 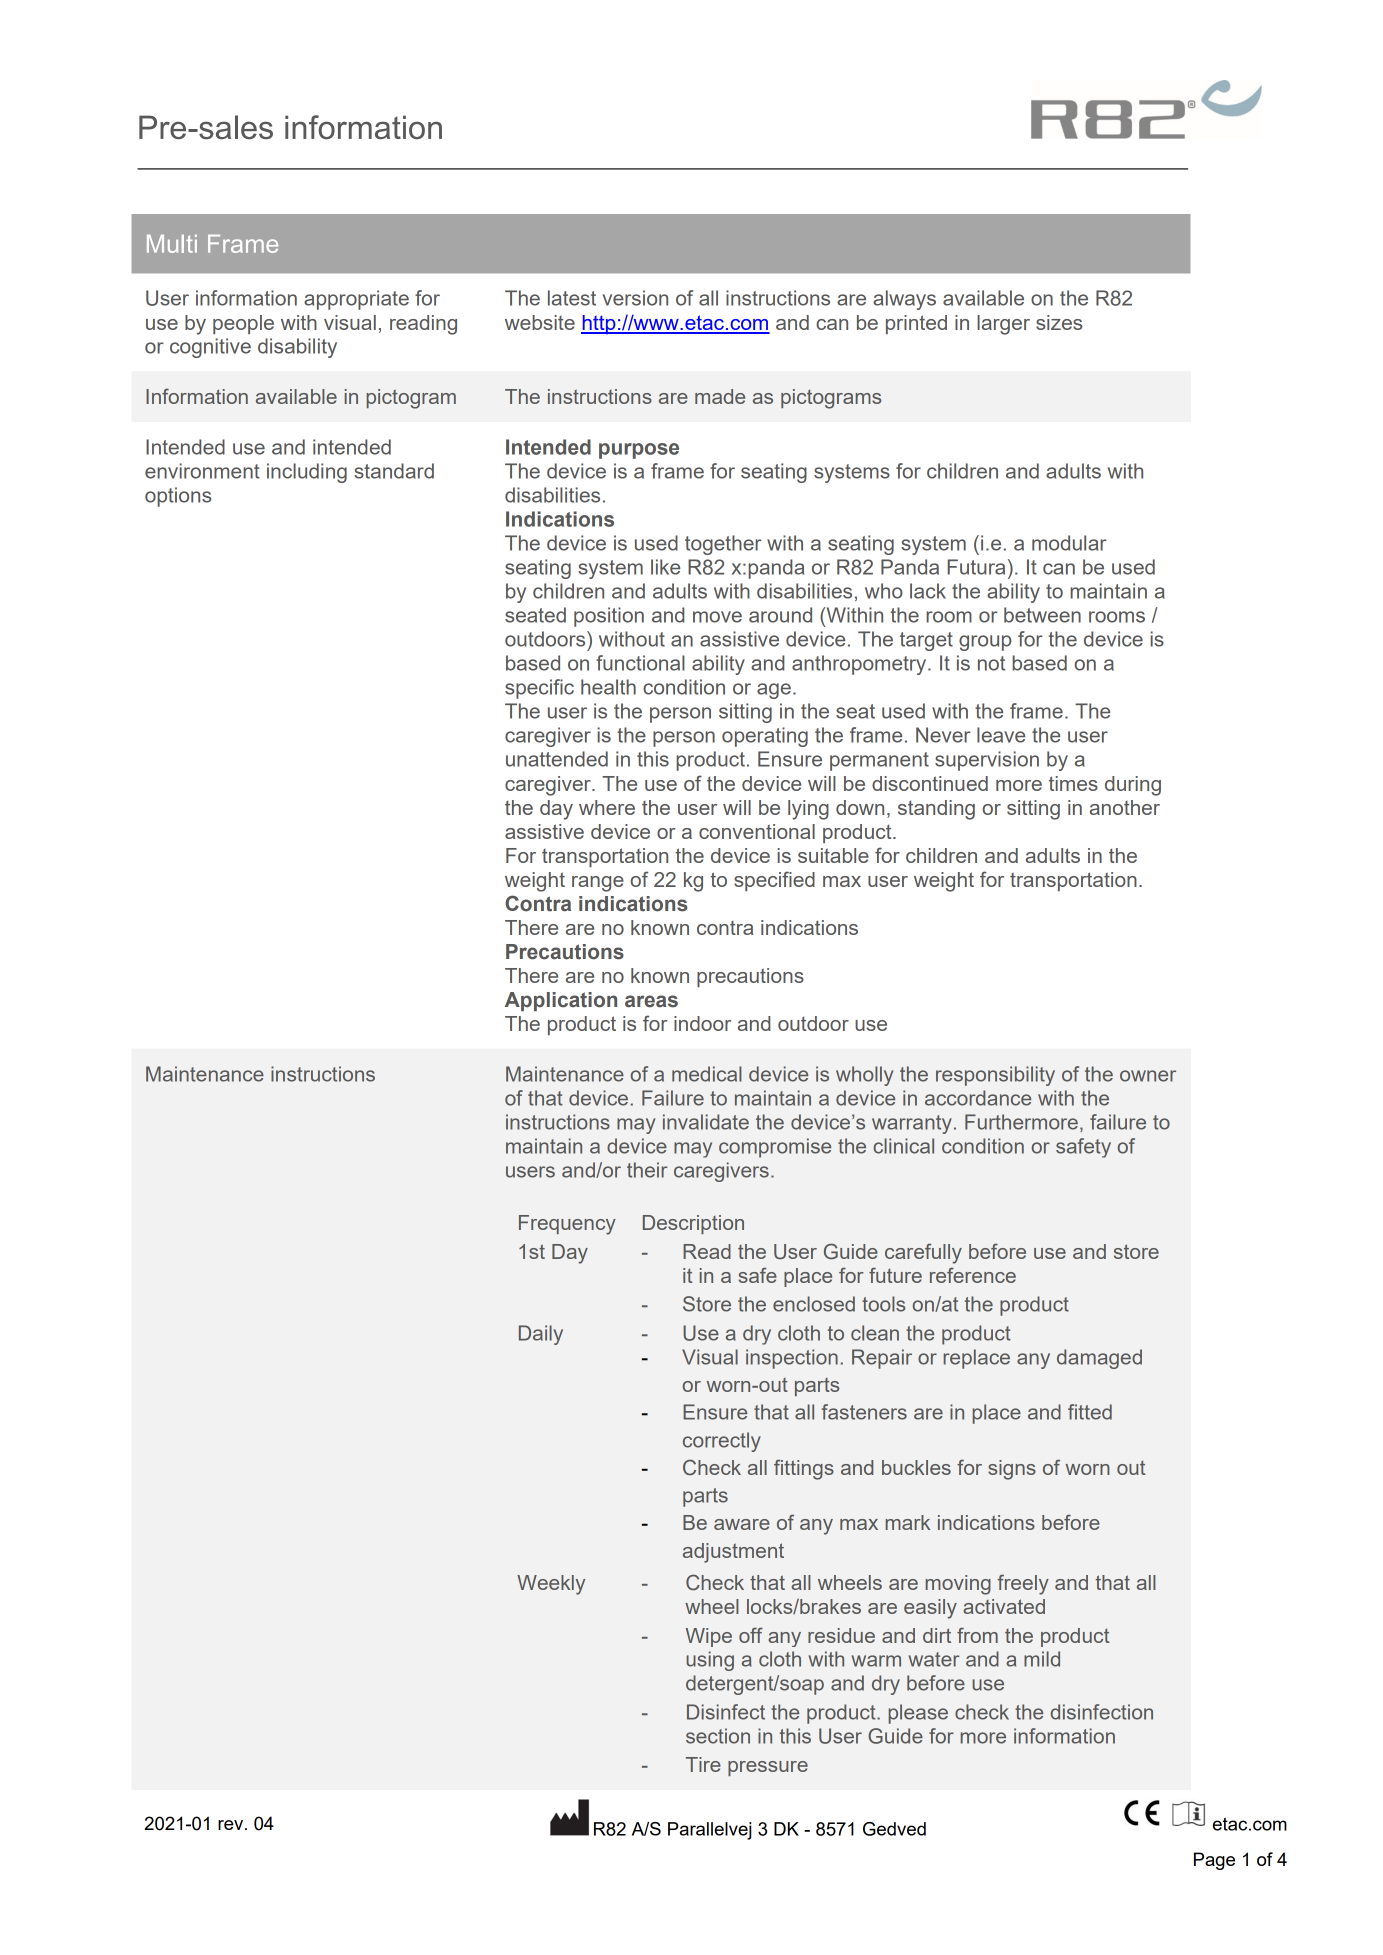 What do you see at coordinates (232, 1825) in the page?
I see `rev` at bounding box center [232, 1825].
